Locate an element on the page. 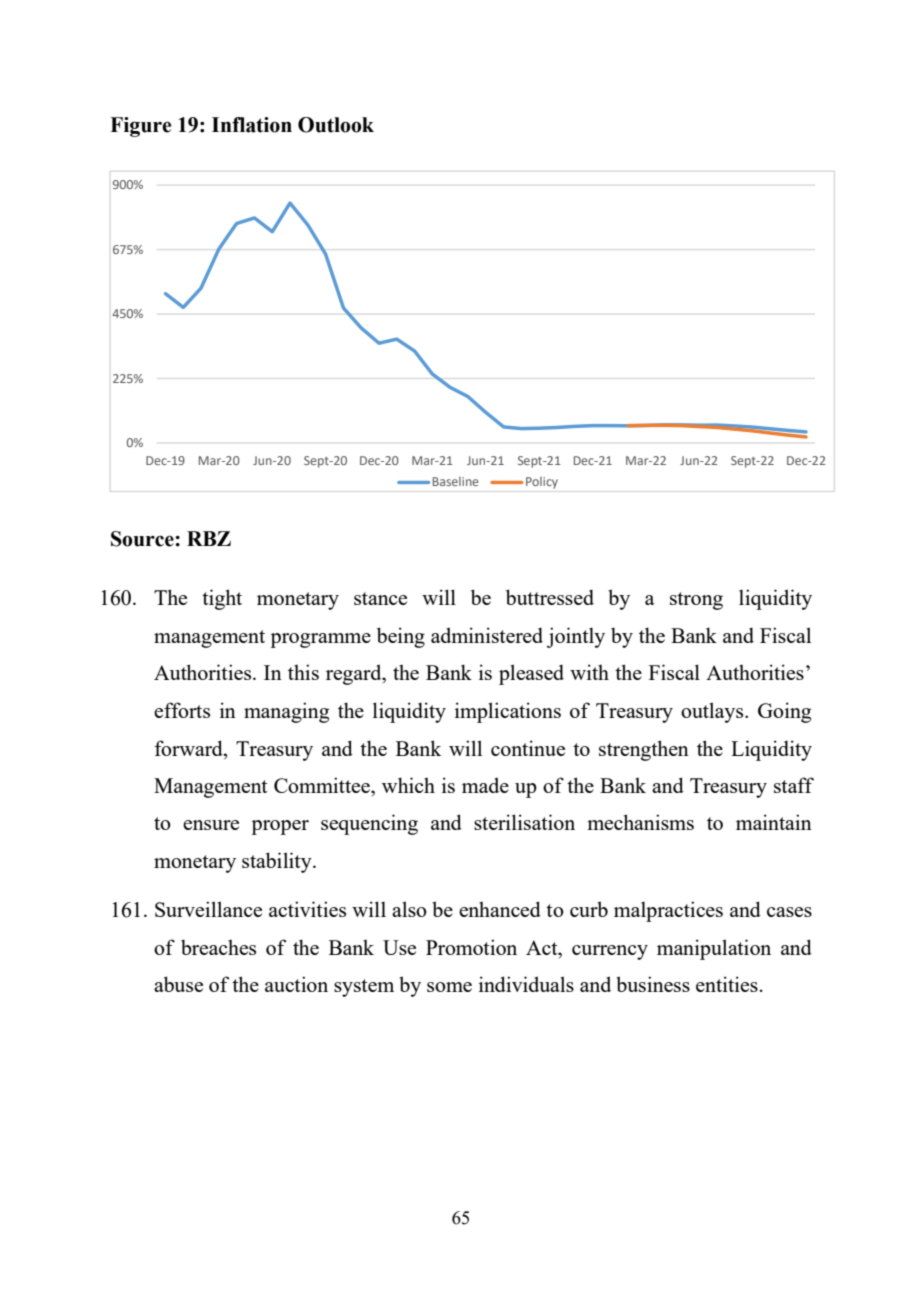  Outlook is located at coordinates (336, 125).
